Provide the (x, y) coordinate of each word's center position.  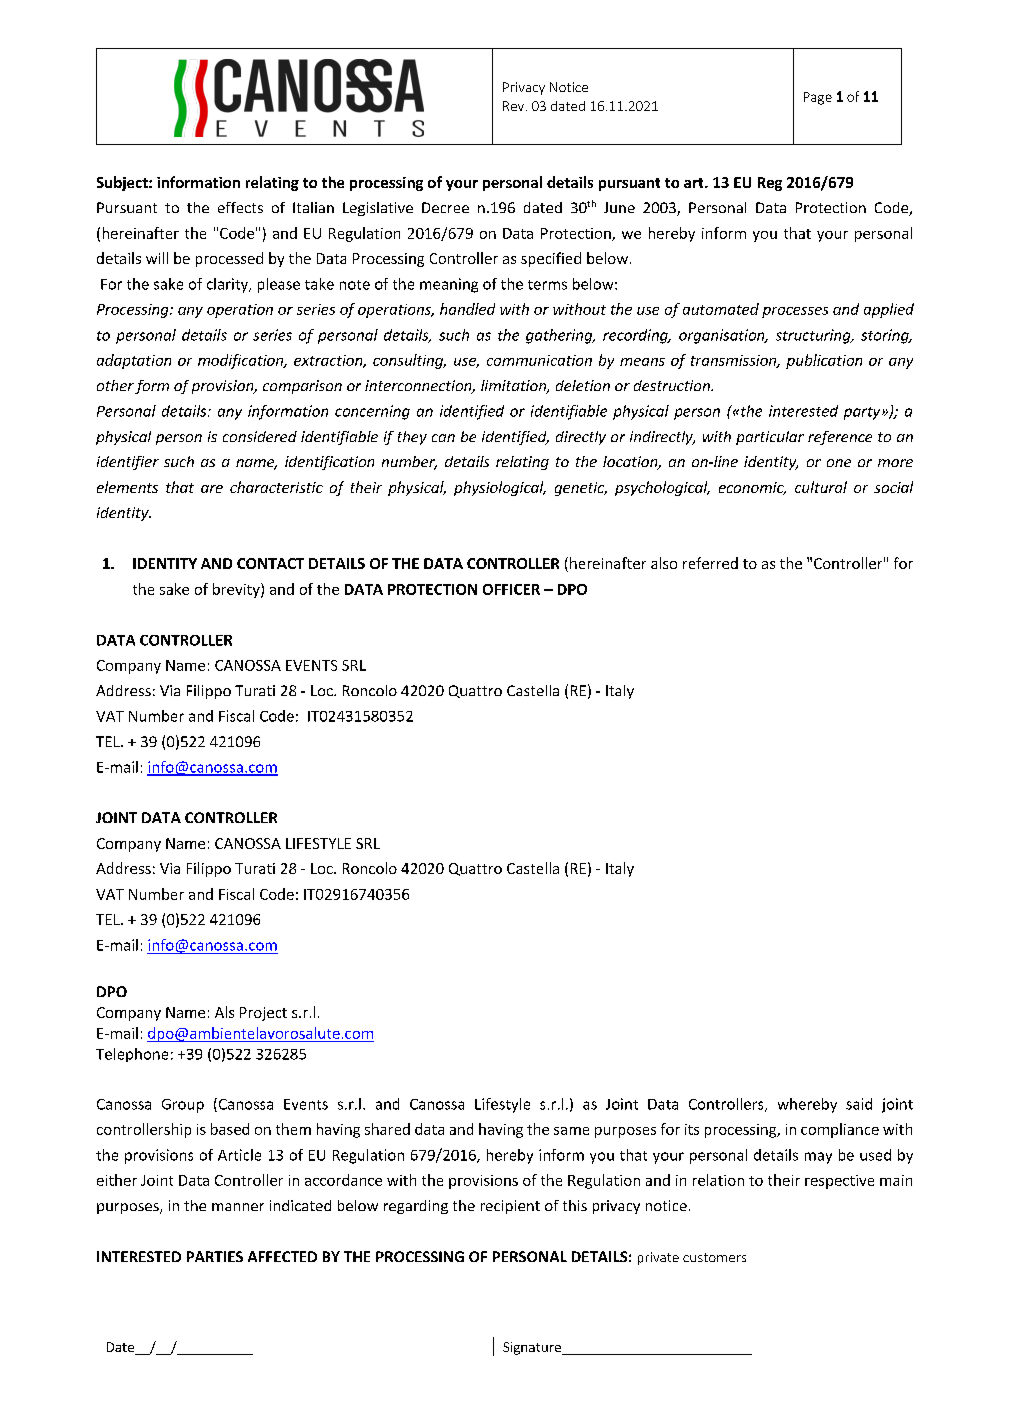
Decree (445, 207)
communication (539, 360)
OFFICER (511, 589)
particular (770, 438)
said (859, 1104)
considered (260, 436)
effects (240, 207)
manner (238, 1207)
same (571, 1131)
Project (263, 1014)
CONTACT (270, 563)
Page (818, 98)
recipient (510, 1207)
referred (710, 563)
